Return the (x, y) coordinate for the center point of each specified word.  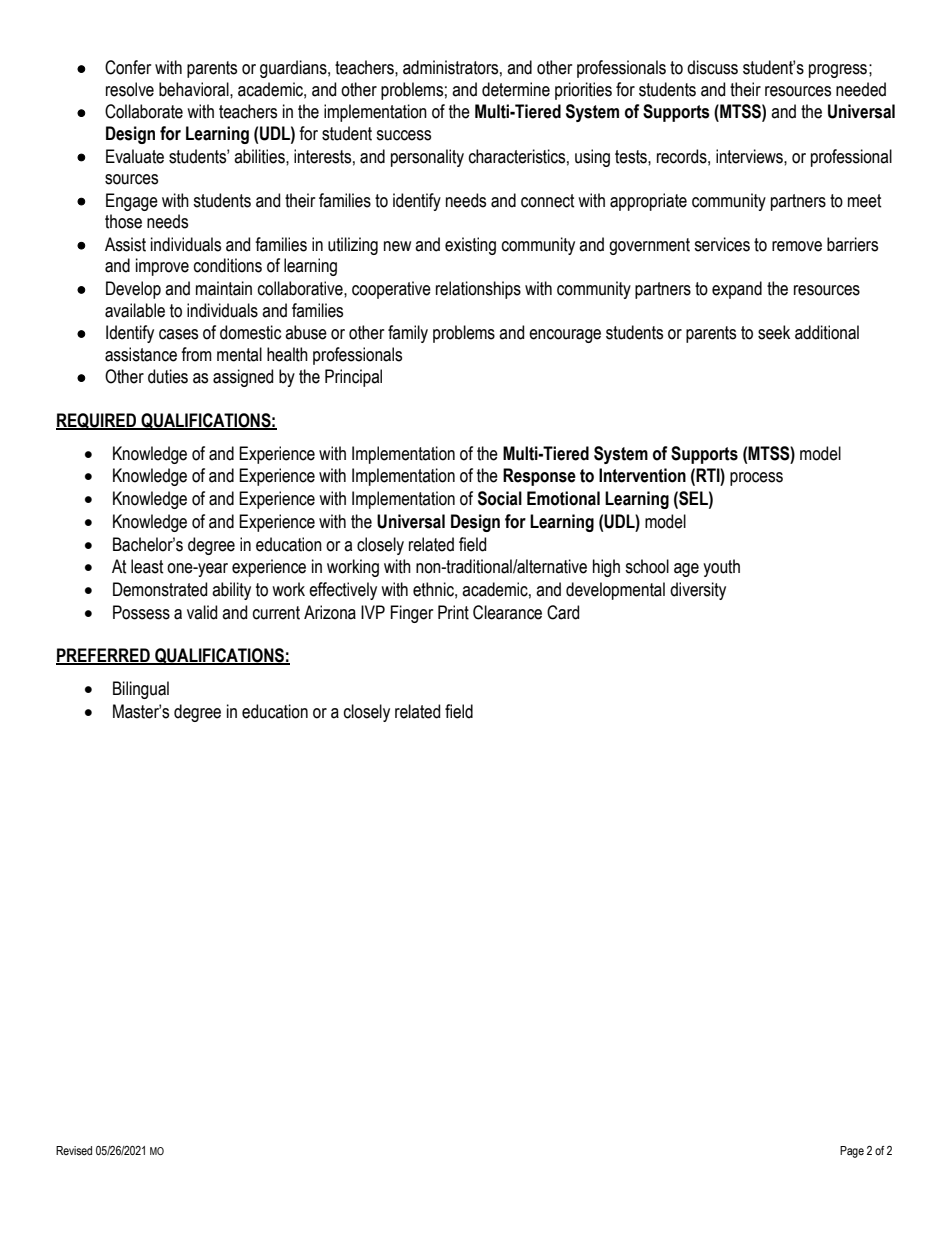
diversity (698, 591)
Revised (74, 1150)
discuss (712, 67)
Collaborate (144, 111)
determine (516, 89)
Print (453, 612)
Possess (141, 612)
